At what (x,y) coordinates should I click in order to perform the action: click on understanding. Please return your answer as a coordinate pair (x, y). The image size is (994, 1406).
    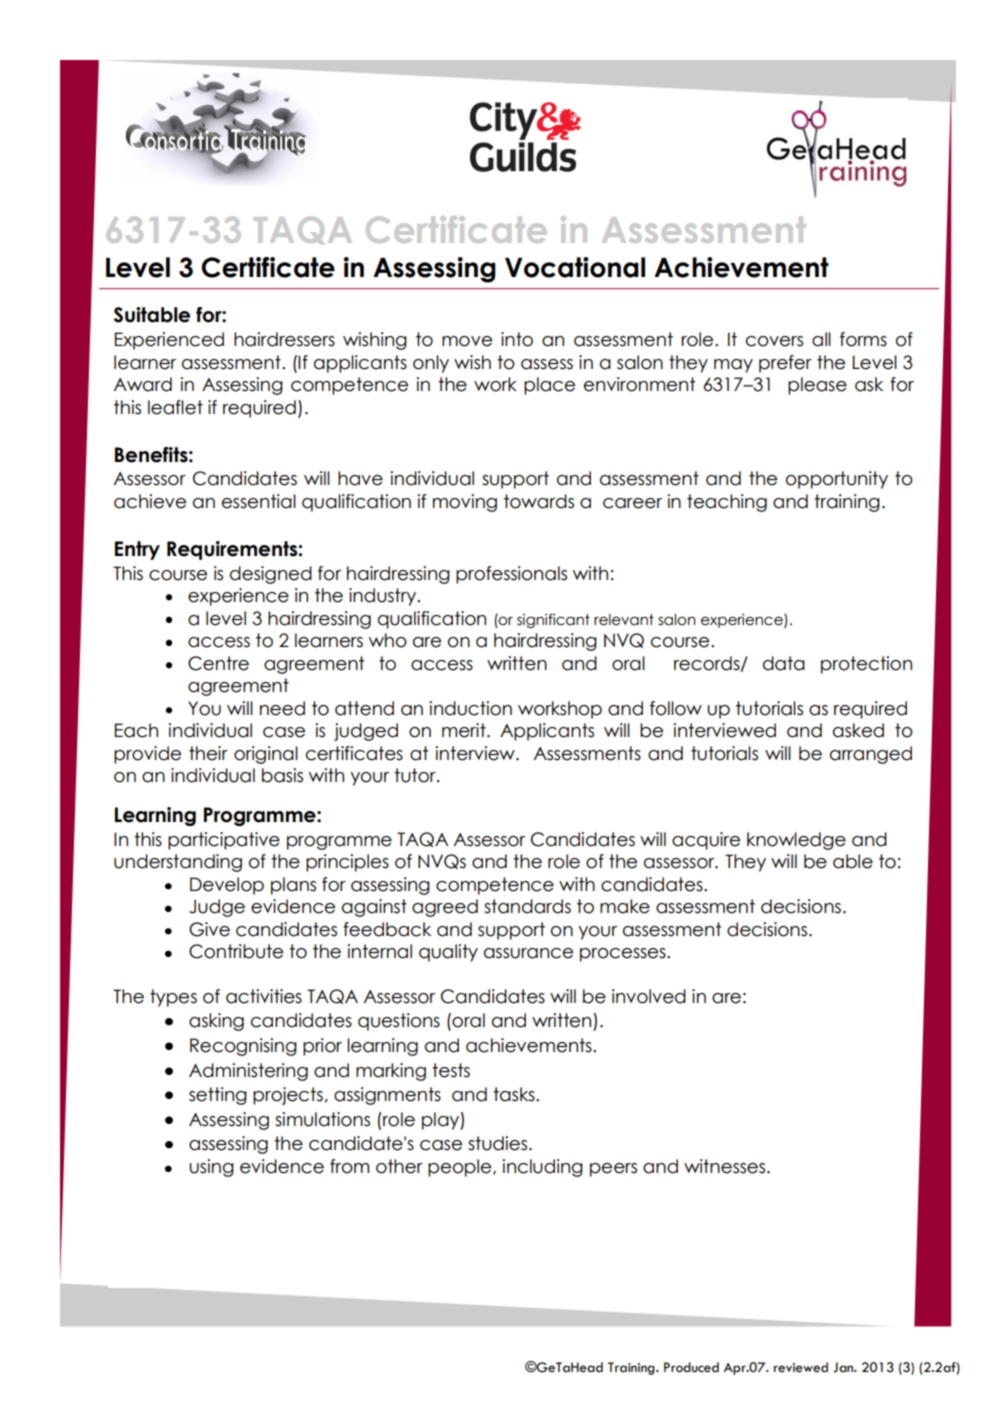
    Looking at the image, I should click on (178, 863).
